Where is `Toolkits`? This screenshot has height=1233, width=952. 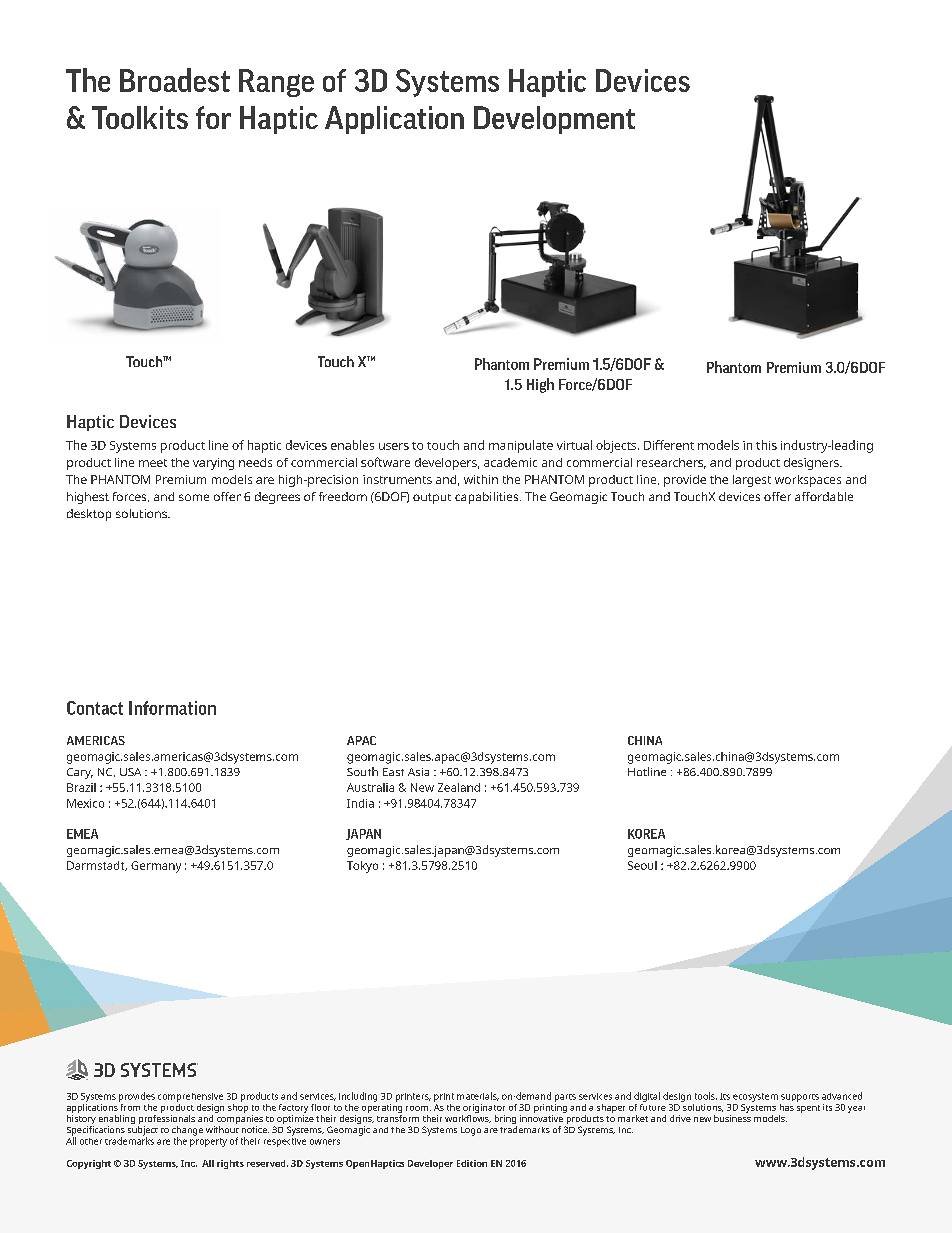 Toolkits is located at coordinates (140, 117).
